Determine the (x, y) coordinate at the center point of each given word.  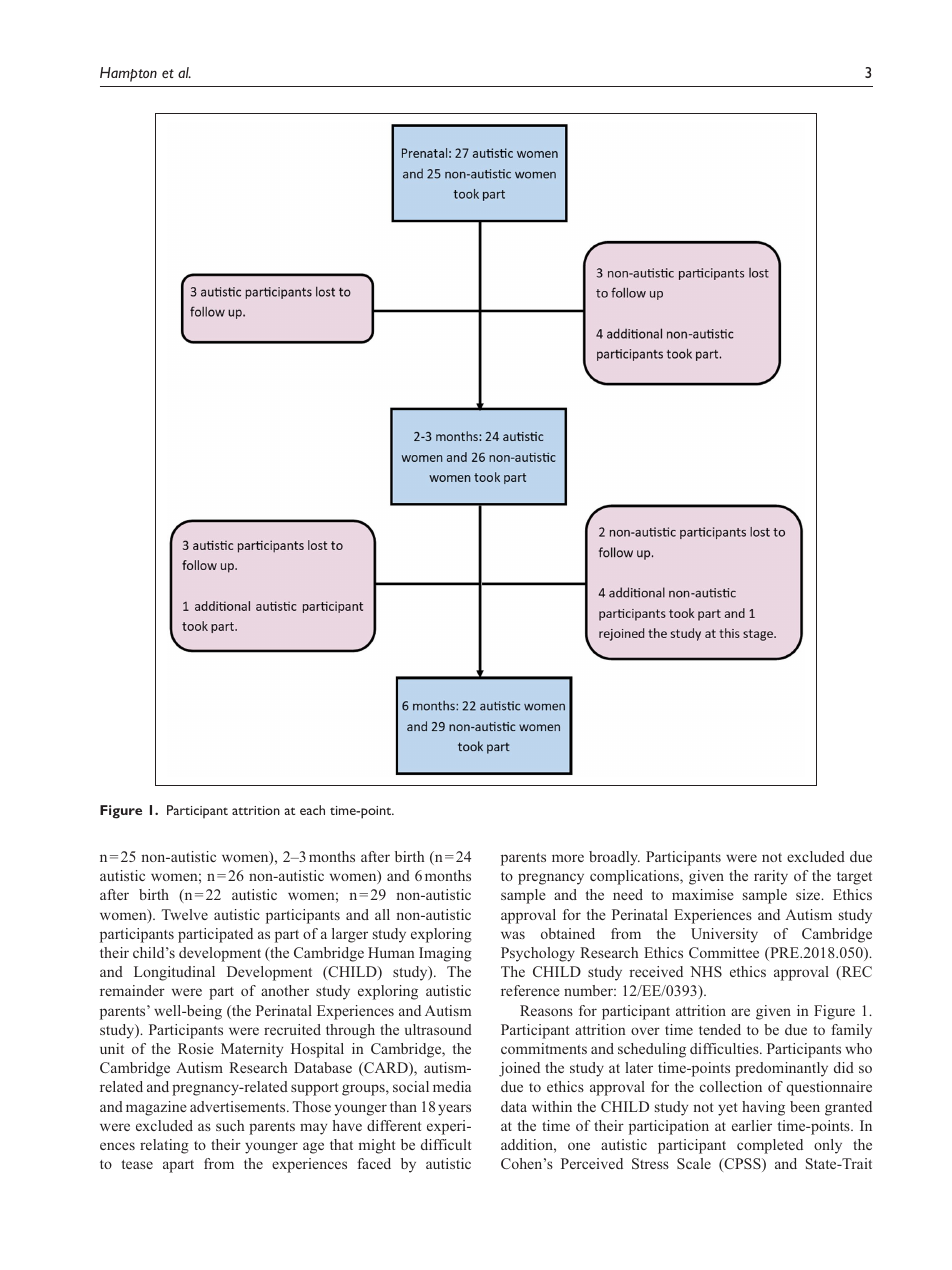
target (854, 878)
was (513, 935)
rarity (771, 877)
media (452, 1086)
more (568, 858)
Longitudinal (174, 973)
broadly (614, 858)
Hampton (128, 74)
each (312, 810)
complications (635, 877)
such (230, 1125)
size (809, 894)
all (382, 914)
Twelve (185, 914)
